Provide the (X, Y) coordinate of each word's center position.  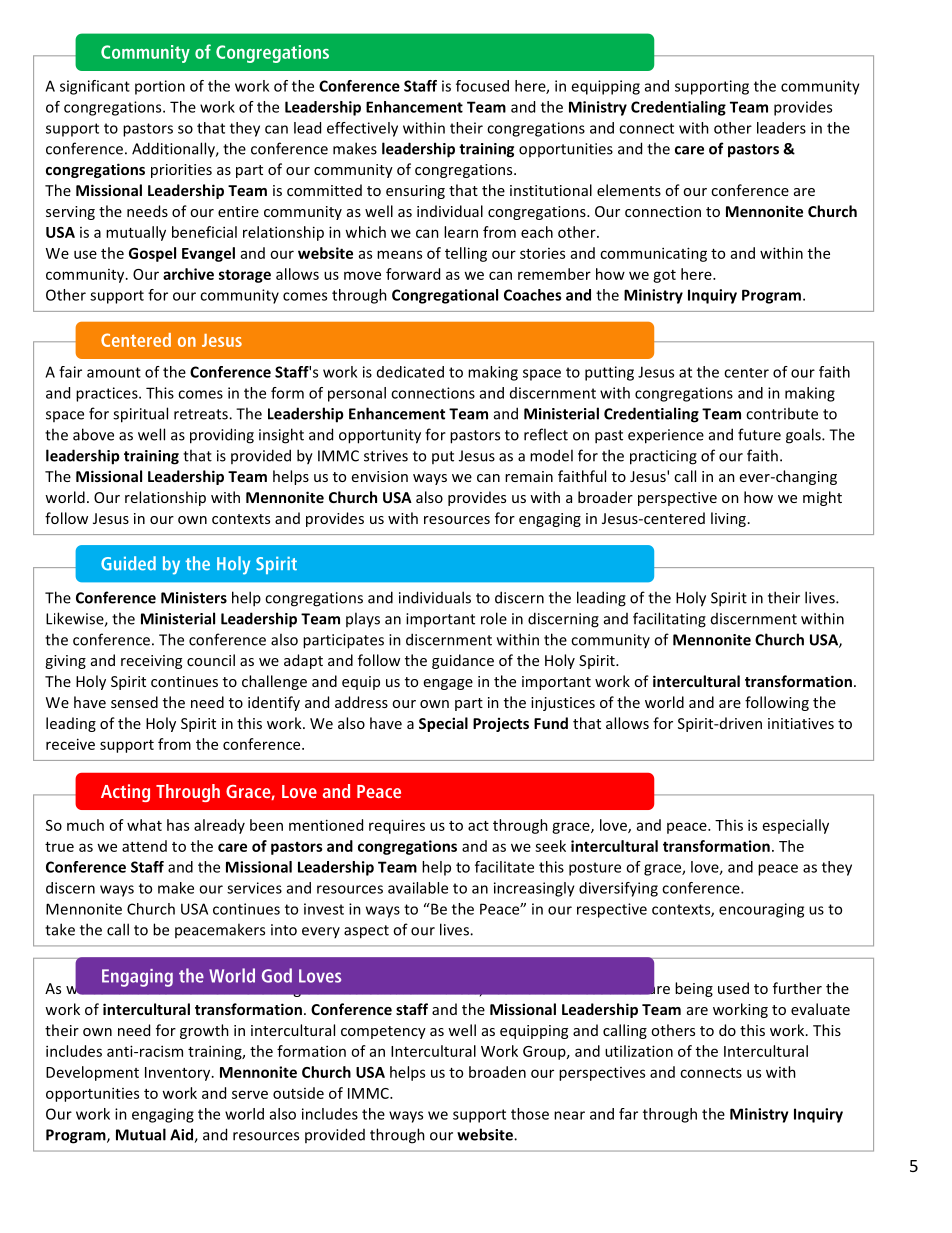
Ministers (194, 598)
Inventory (179, 1074)
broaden (497, 1072)
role (494, 618)
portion (160, 87)
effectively (362, 129)
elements (629, 190)
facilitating (669, 620)
